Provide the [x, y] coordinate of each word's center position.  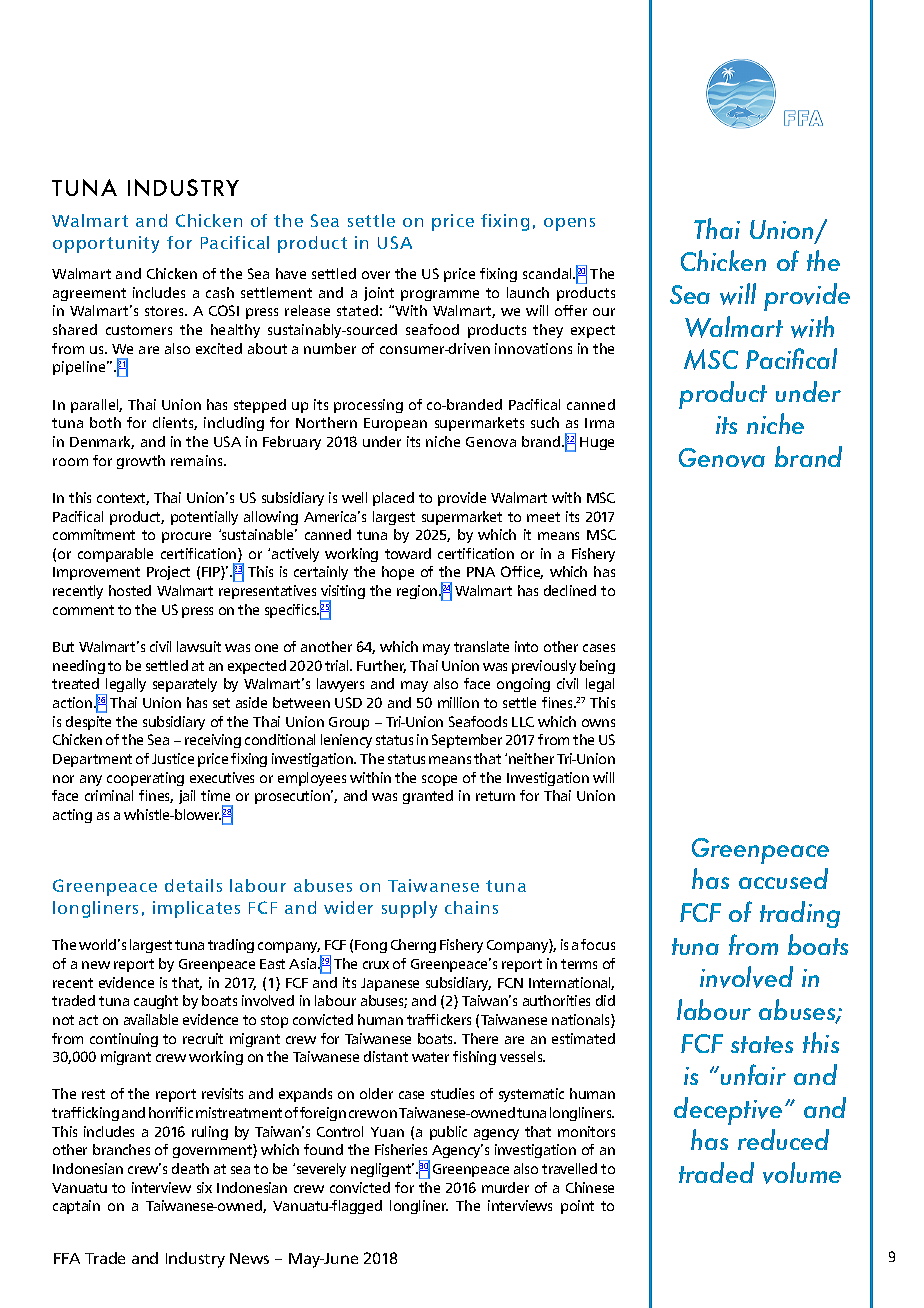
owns [598, 723]
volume [802, 1173]
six [204, 1187]
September [467, 741]
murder [505, 1187]
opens [569, 224]
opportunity [106, 244]
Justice [173, 758]
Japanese [390, 984]
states [762, 1044]
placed [393, 499]
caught [156, 1002]
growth [141, 462]
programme [440, 295]
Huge [597, 443]
